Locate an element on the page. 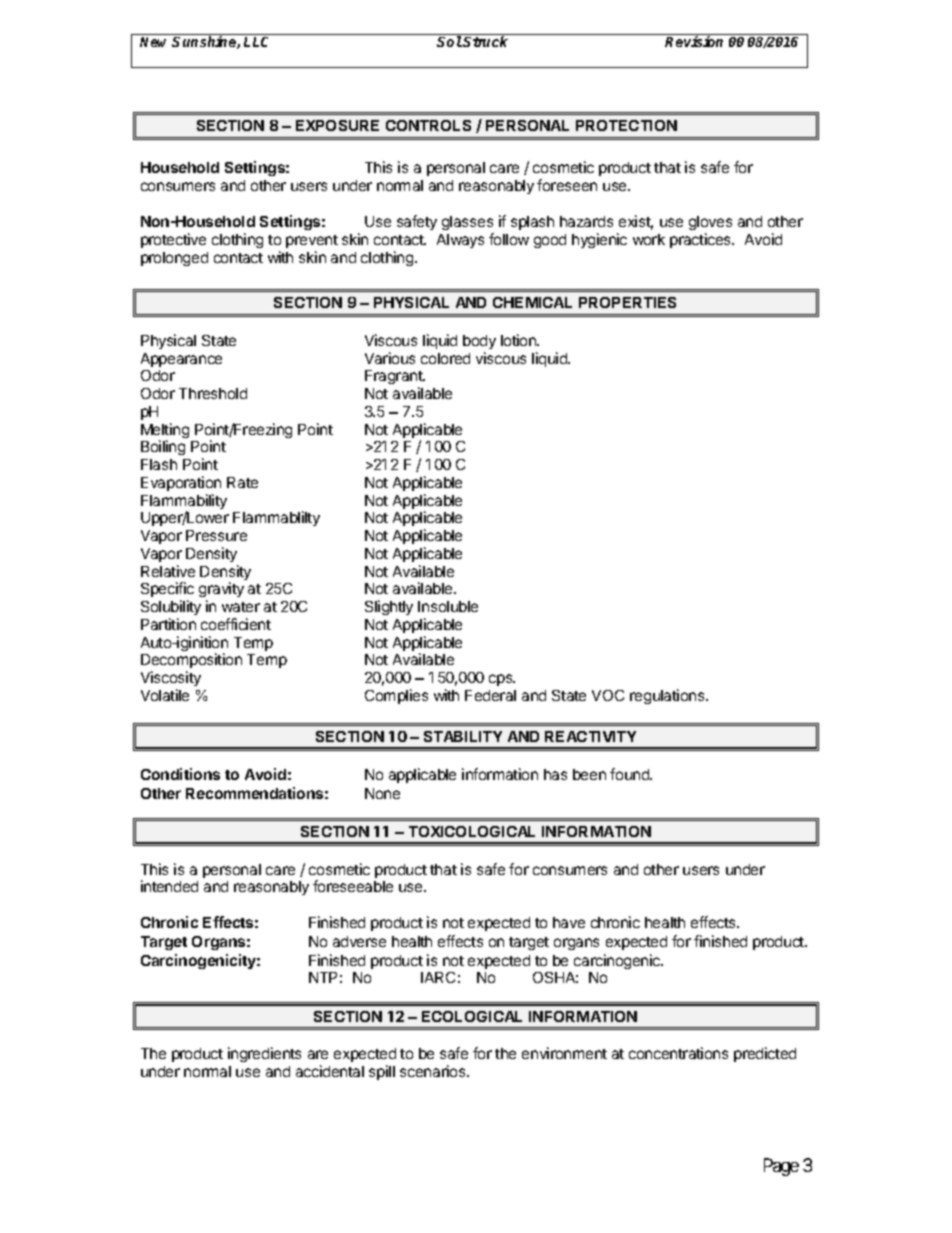  VOC is located at coordinates (608, 695).
